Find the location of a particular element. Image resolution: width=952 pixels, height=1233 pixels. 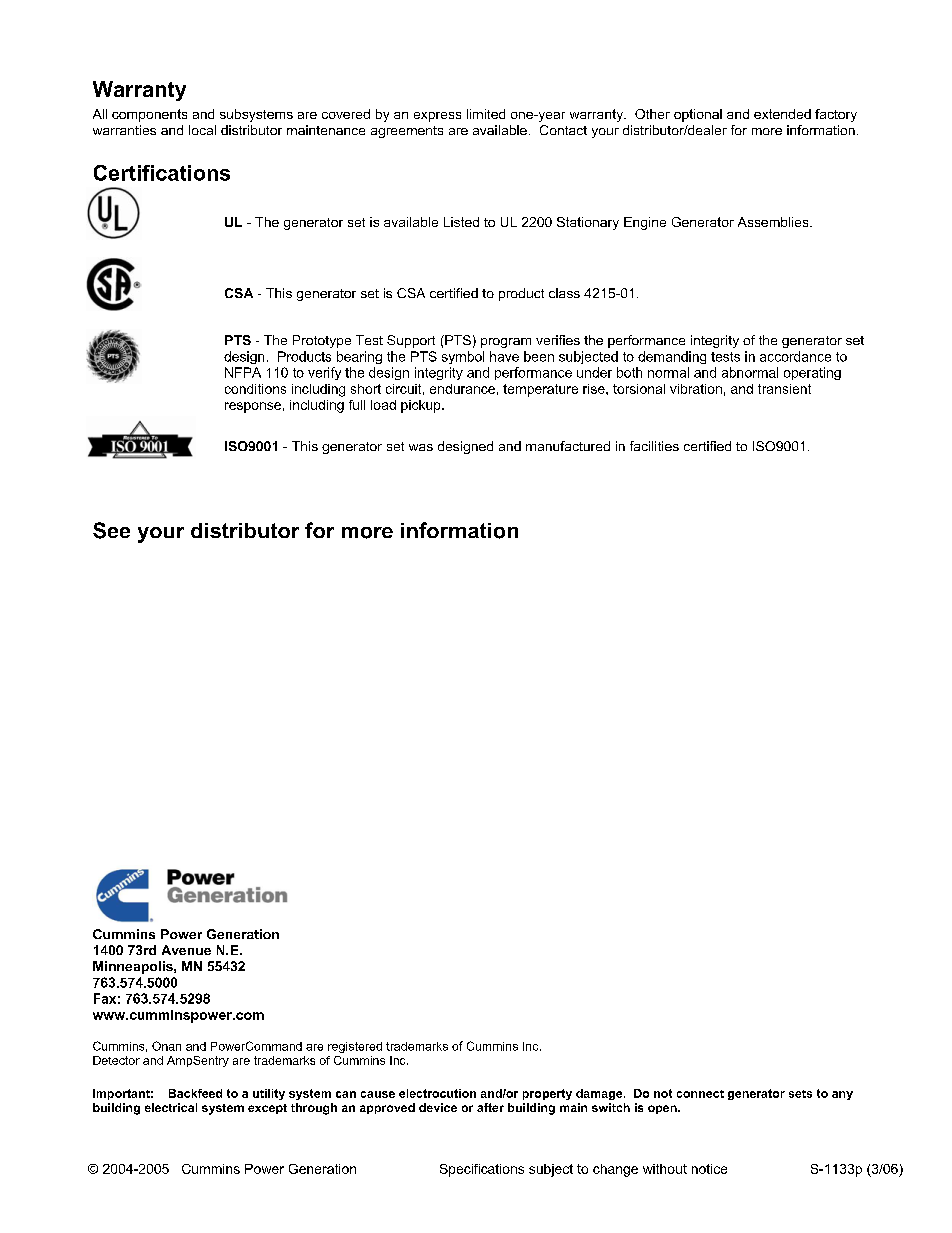

was is located at coordinates (421, 447).
